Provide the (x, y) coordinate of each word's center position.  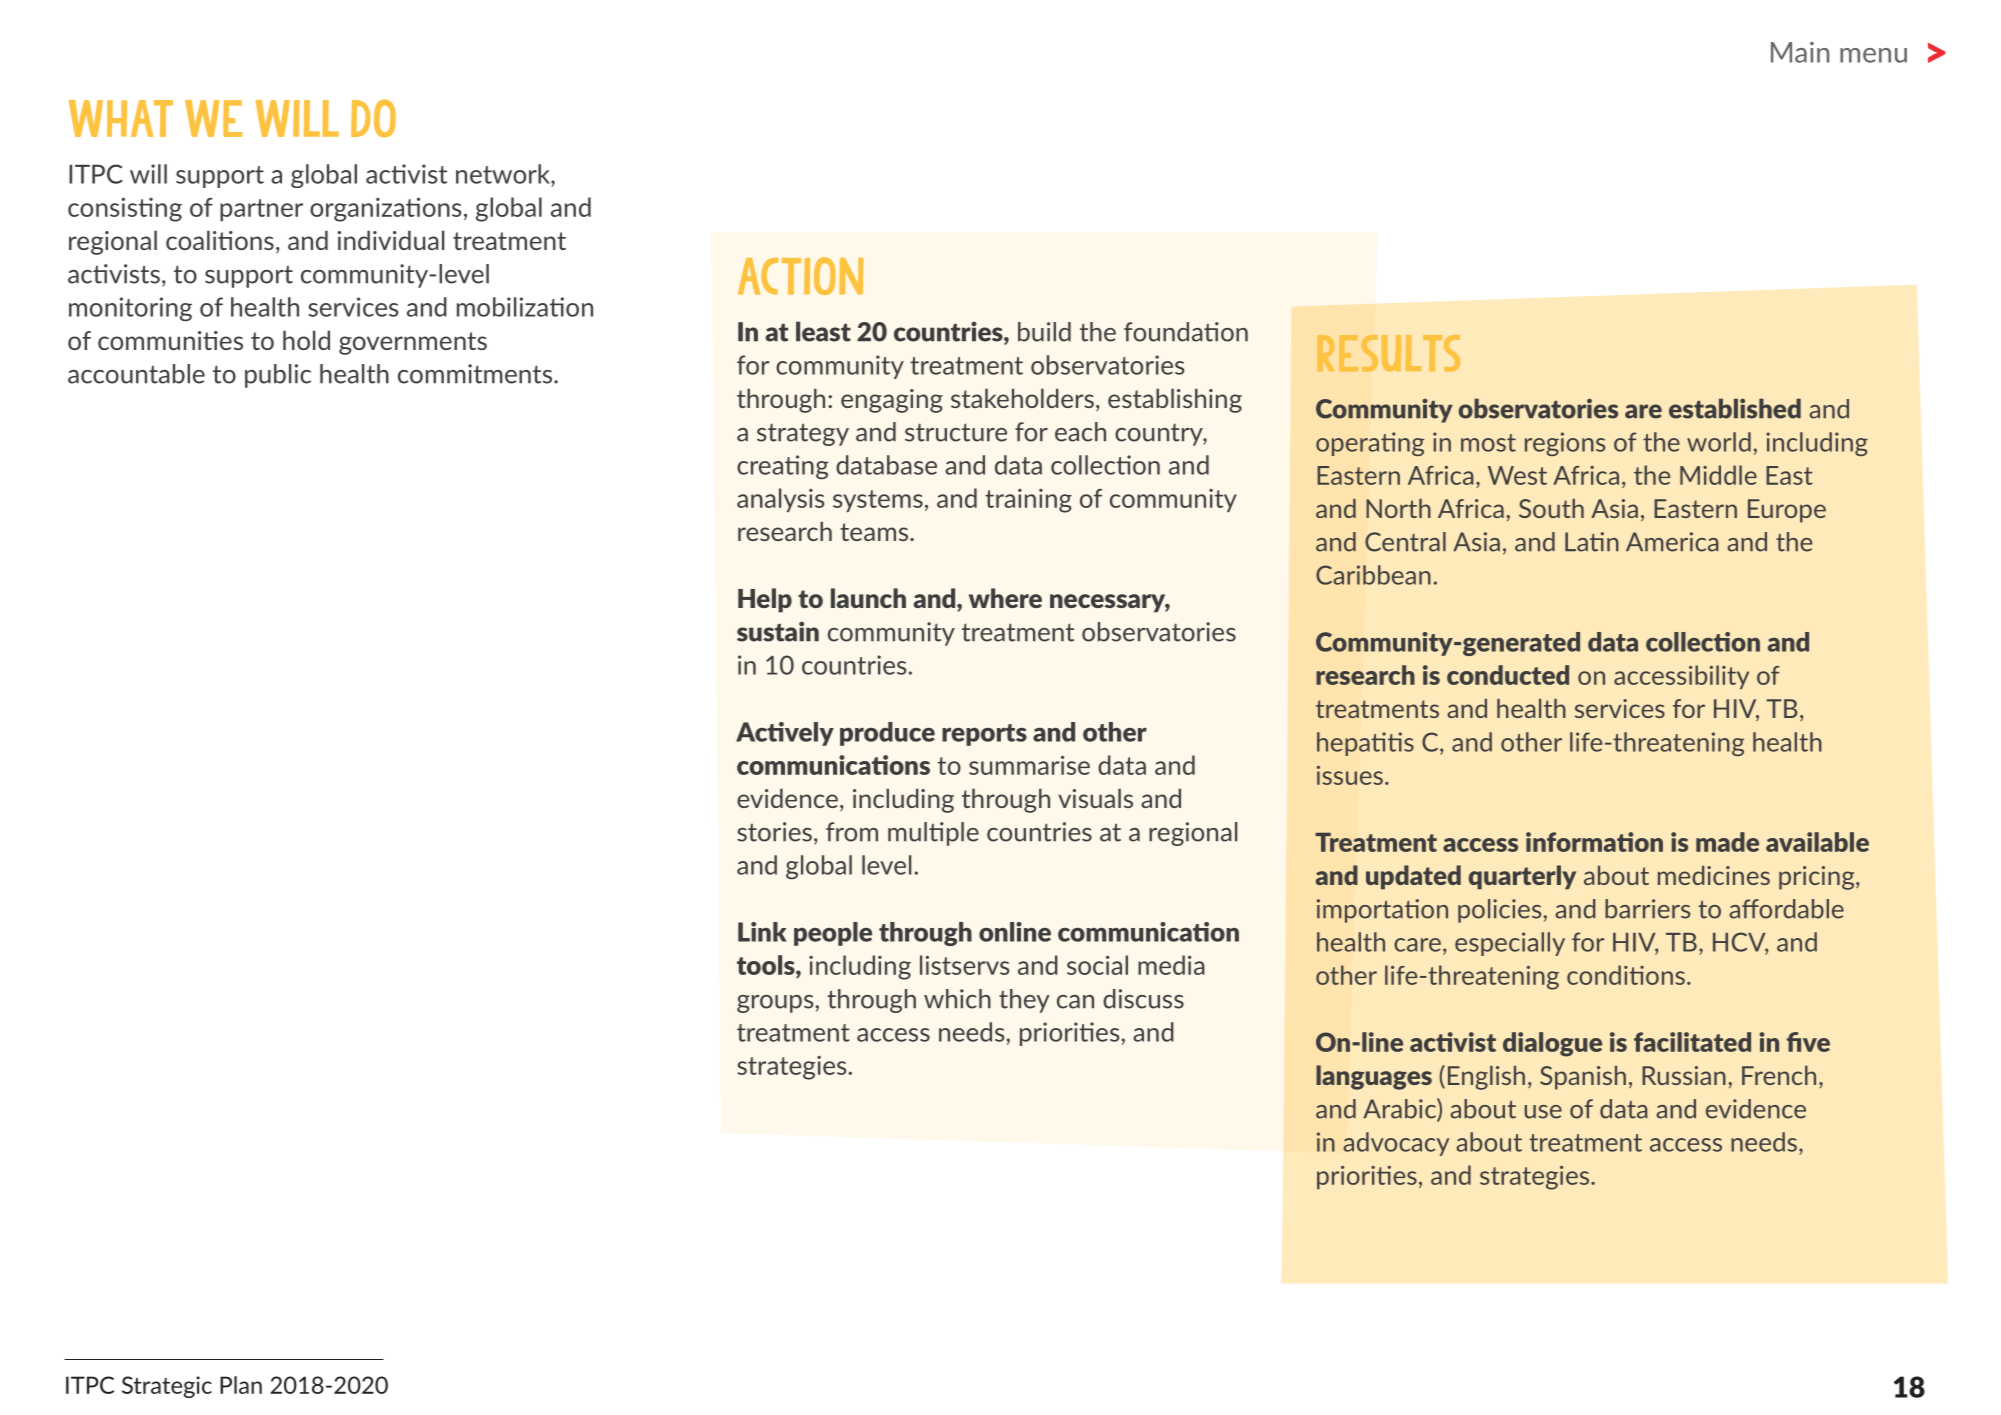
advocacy (1396, 1144)
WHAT (121, 118)
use (1543, 1112)
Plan (241, 1385)
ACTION (800, 276)
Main (1800, 52)
